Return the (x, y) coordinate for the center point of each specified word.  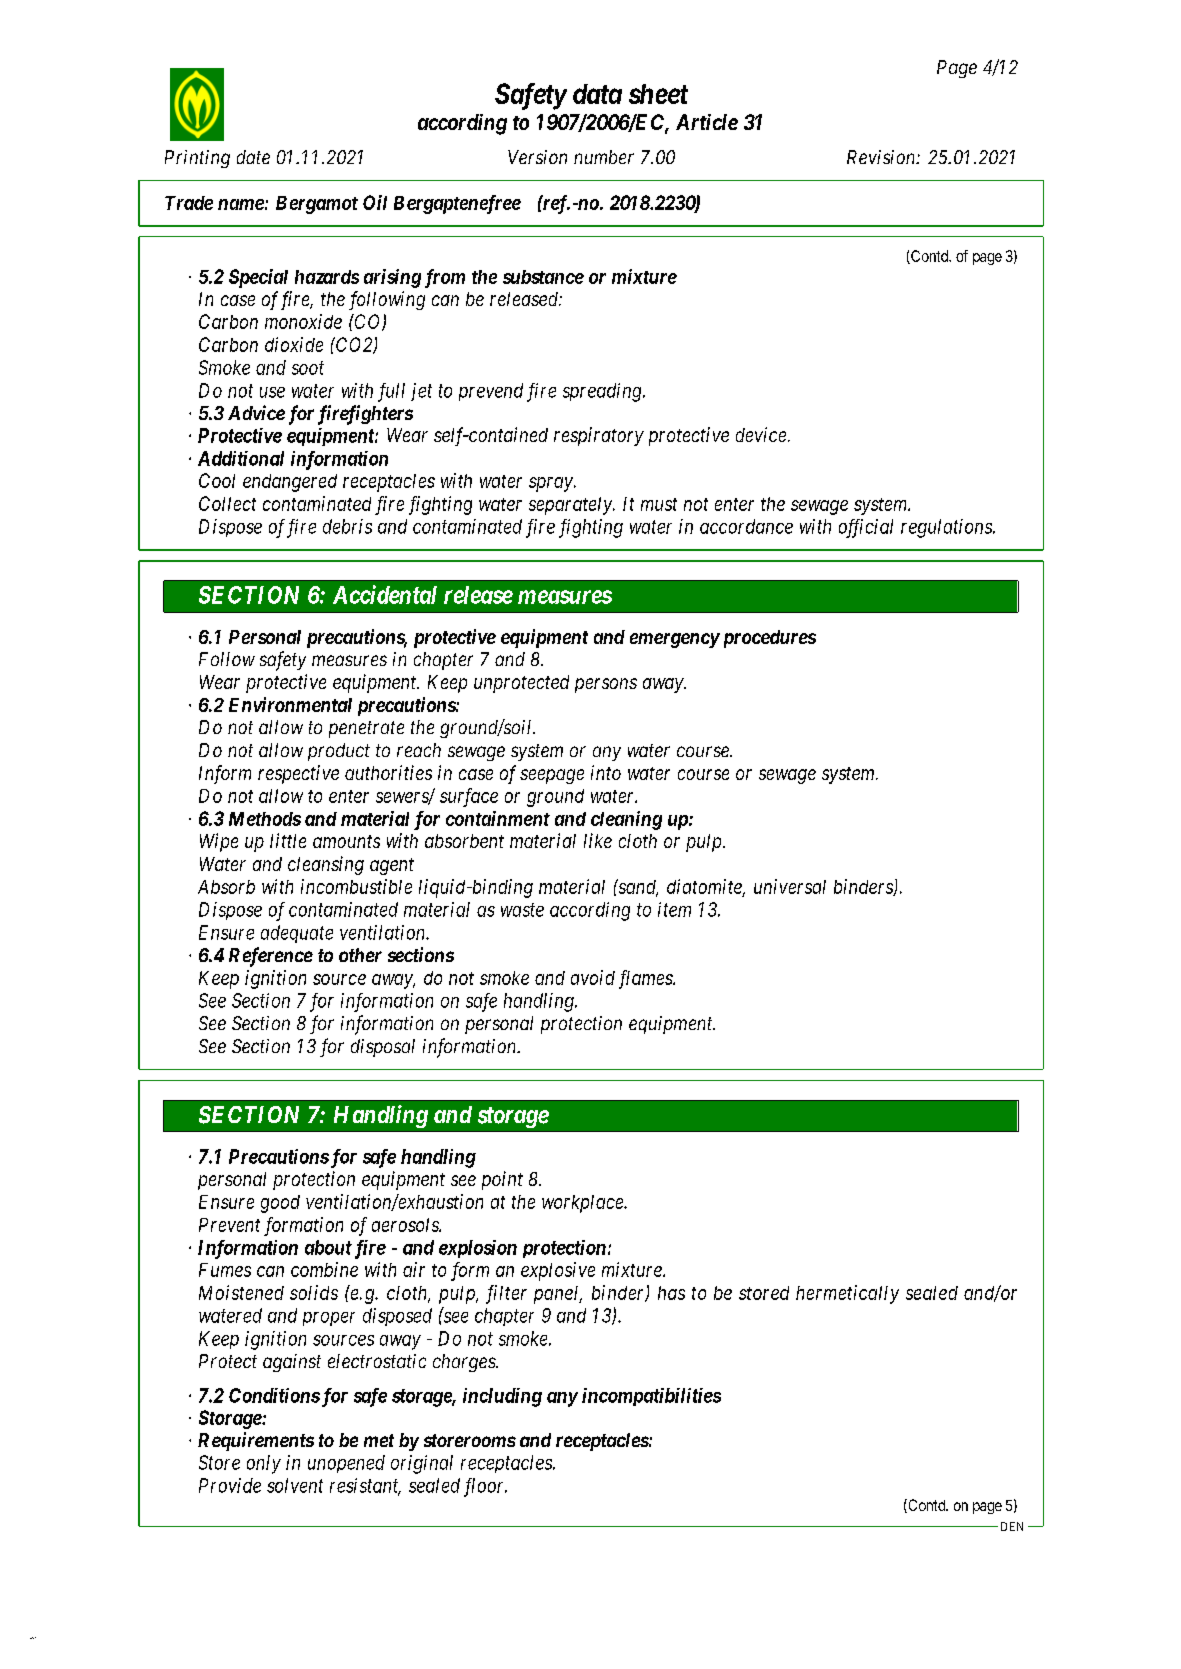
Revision (882, 157)
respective (298, 774)
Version (537, 157)
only (264, 1464)
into (606, 772)
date (253, 157)
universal (790, 886)
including (502, 1397)
